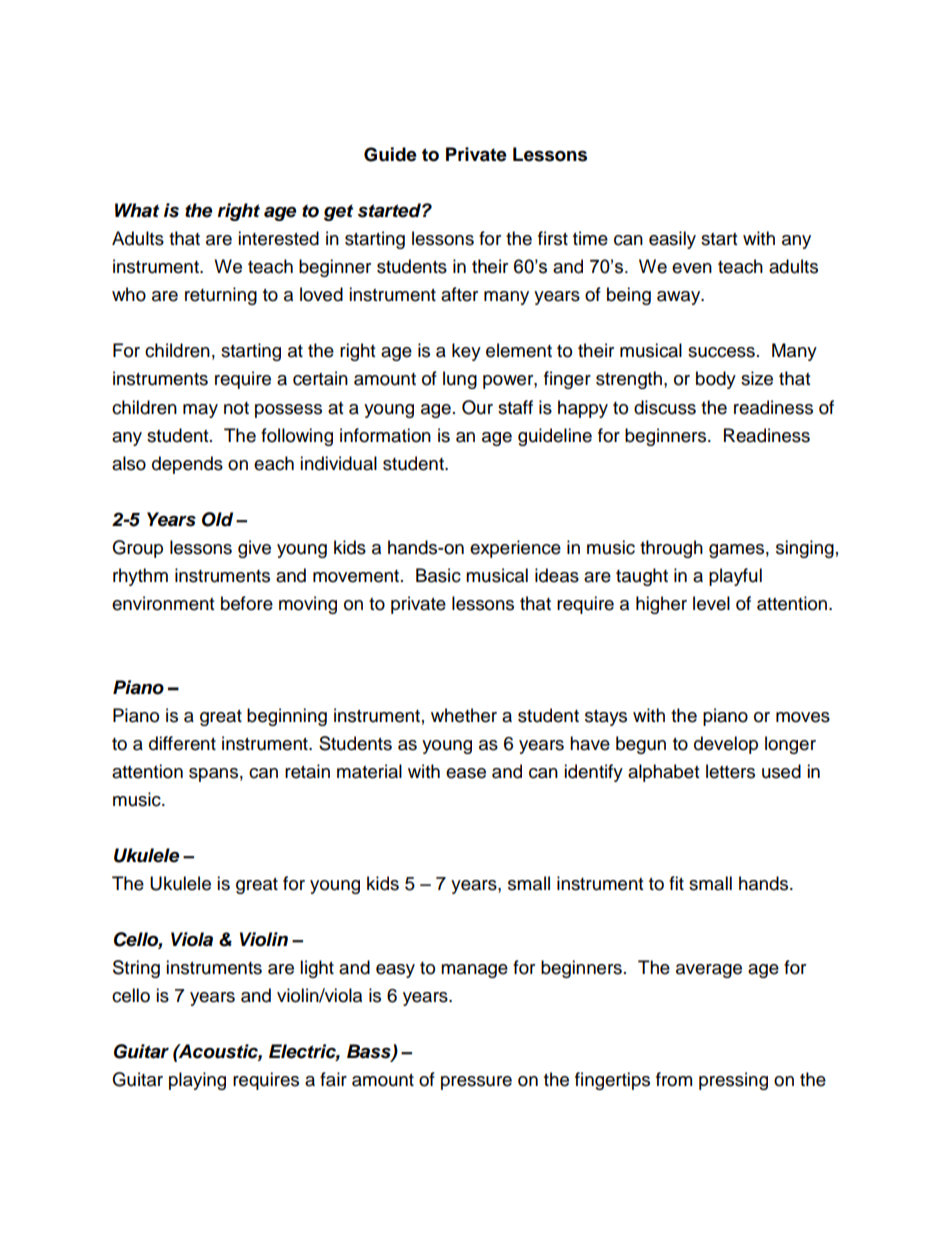 This screenshot has width=952, height=1233. What do you see at coordinates (711, 603) in the screenshot?
I see `level` at bounding box center [711, 603].
